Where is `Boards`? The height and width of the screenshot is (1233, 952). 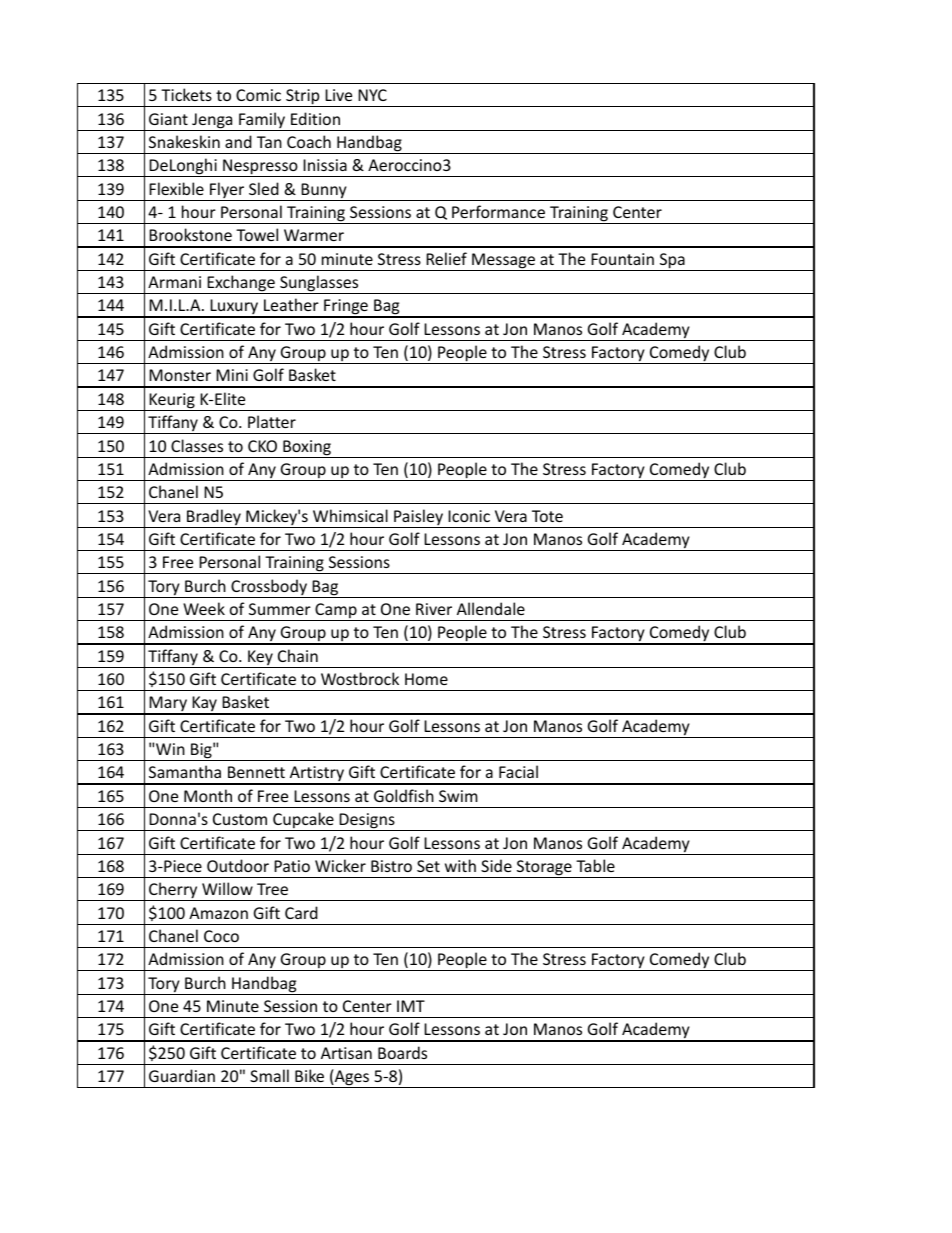
Boards is located at coordinates (402, 1052).
